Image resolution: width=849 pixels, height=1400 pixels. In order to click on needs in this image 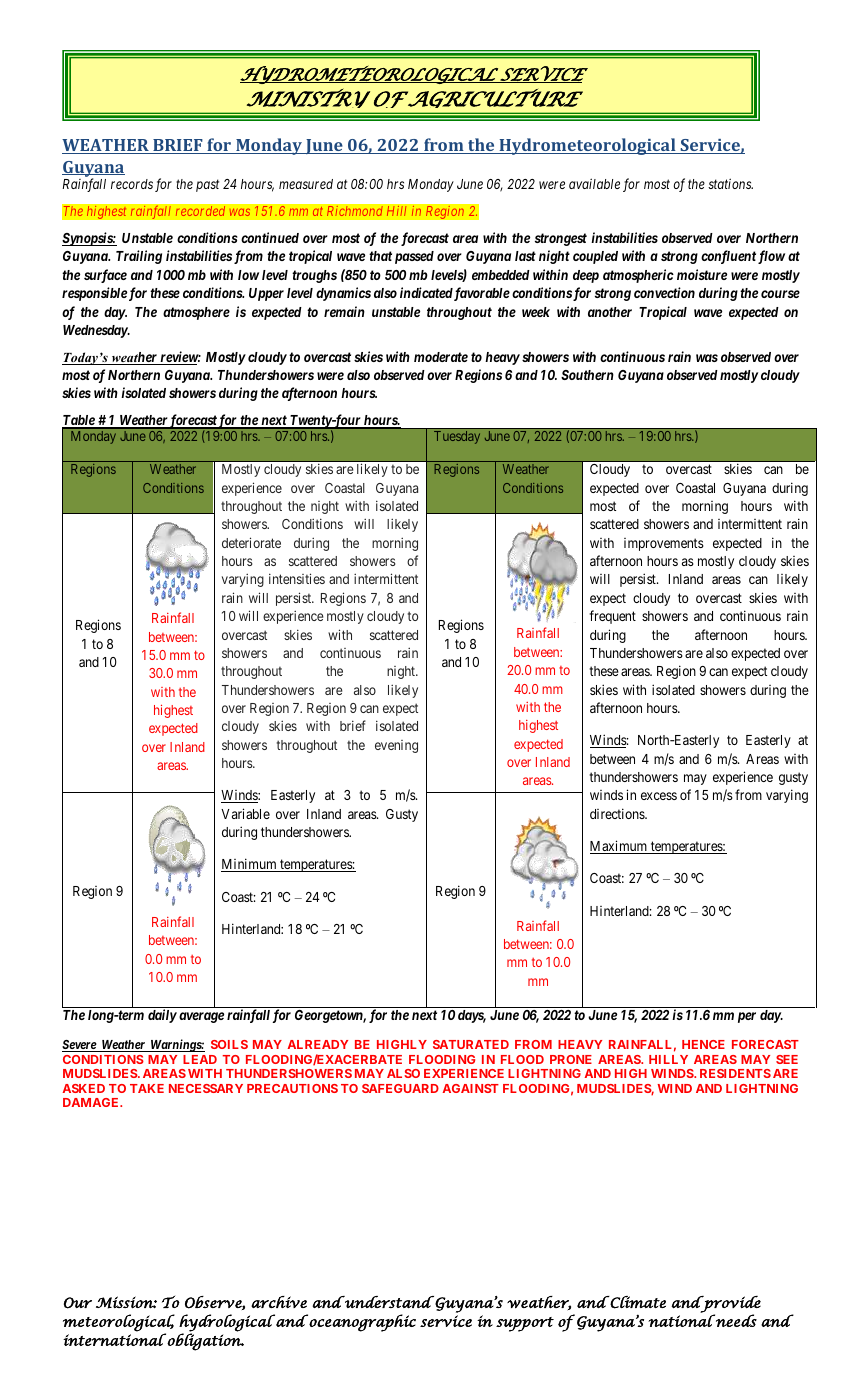, I will do `click(735, 1320)`.
